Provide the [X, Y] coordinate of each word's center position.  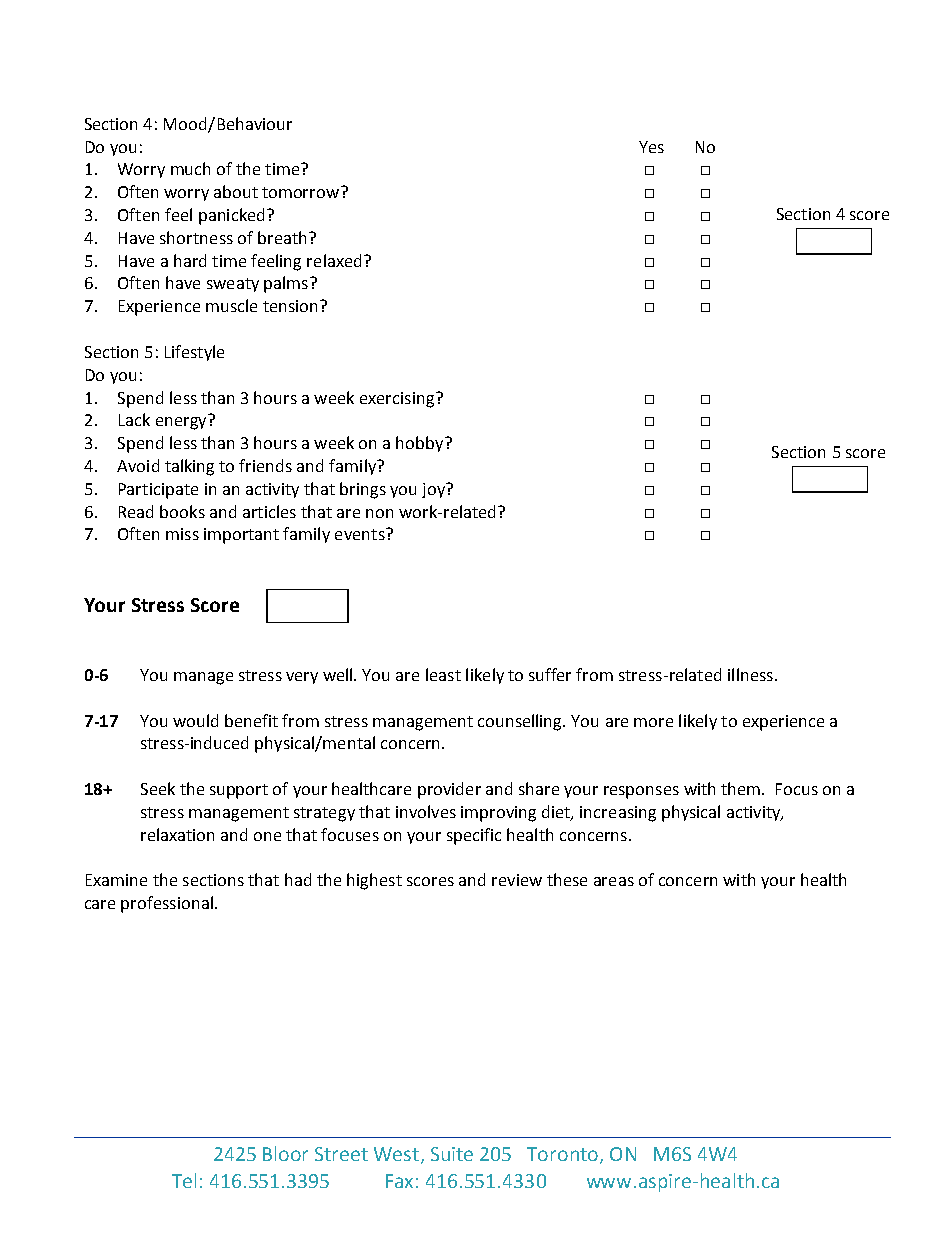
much [190, 168]
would [195, 720]
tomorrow [302, 192]
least [443, 674]
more [653, 722]
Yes [651, 147]
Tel [184, 1180]
